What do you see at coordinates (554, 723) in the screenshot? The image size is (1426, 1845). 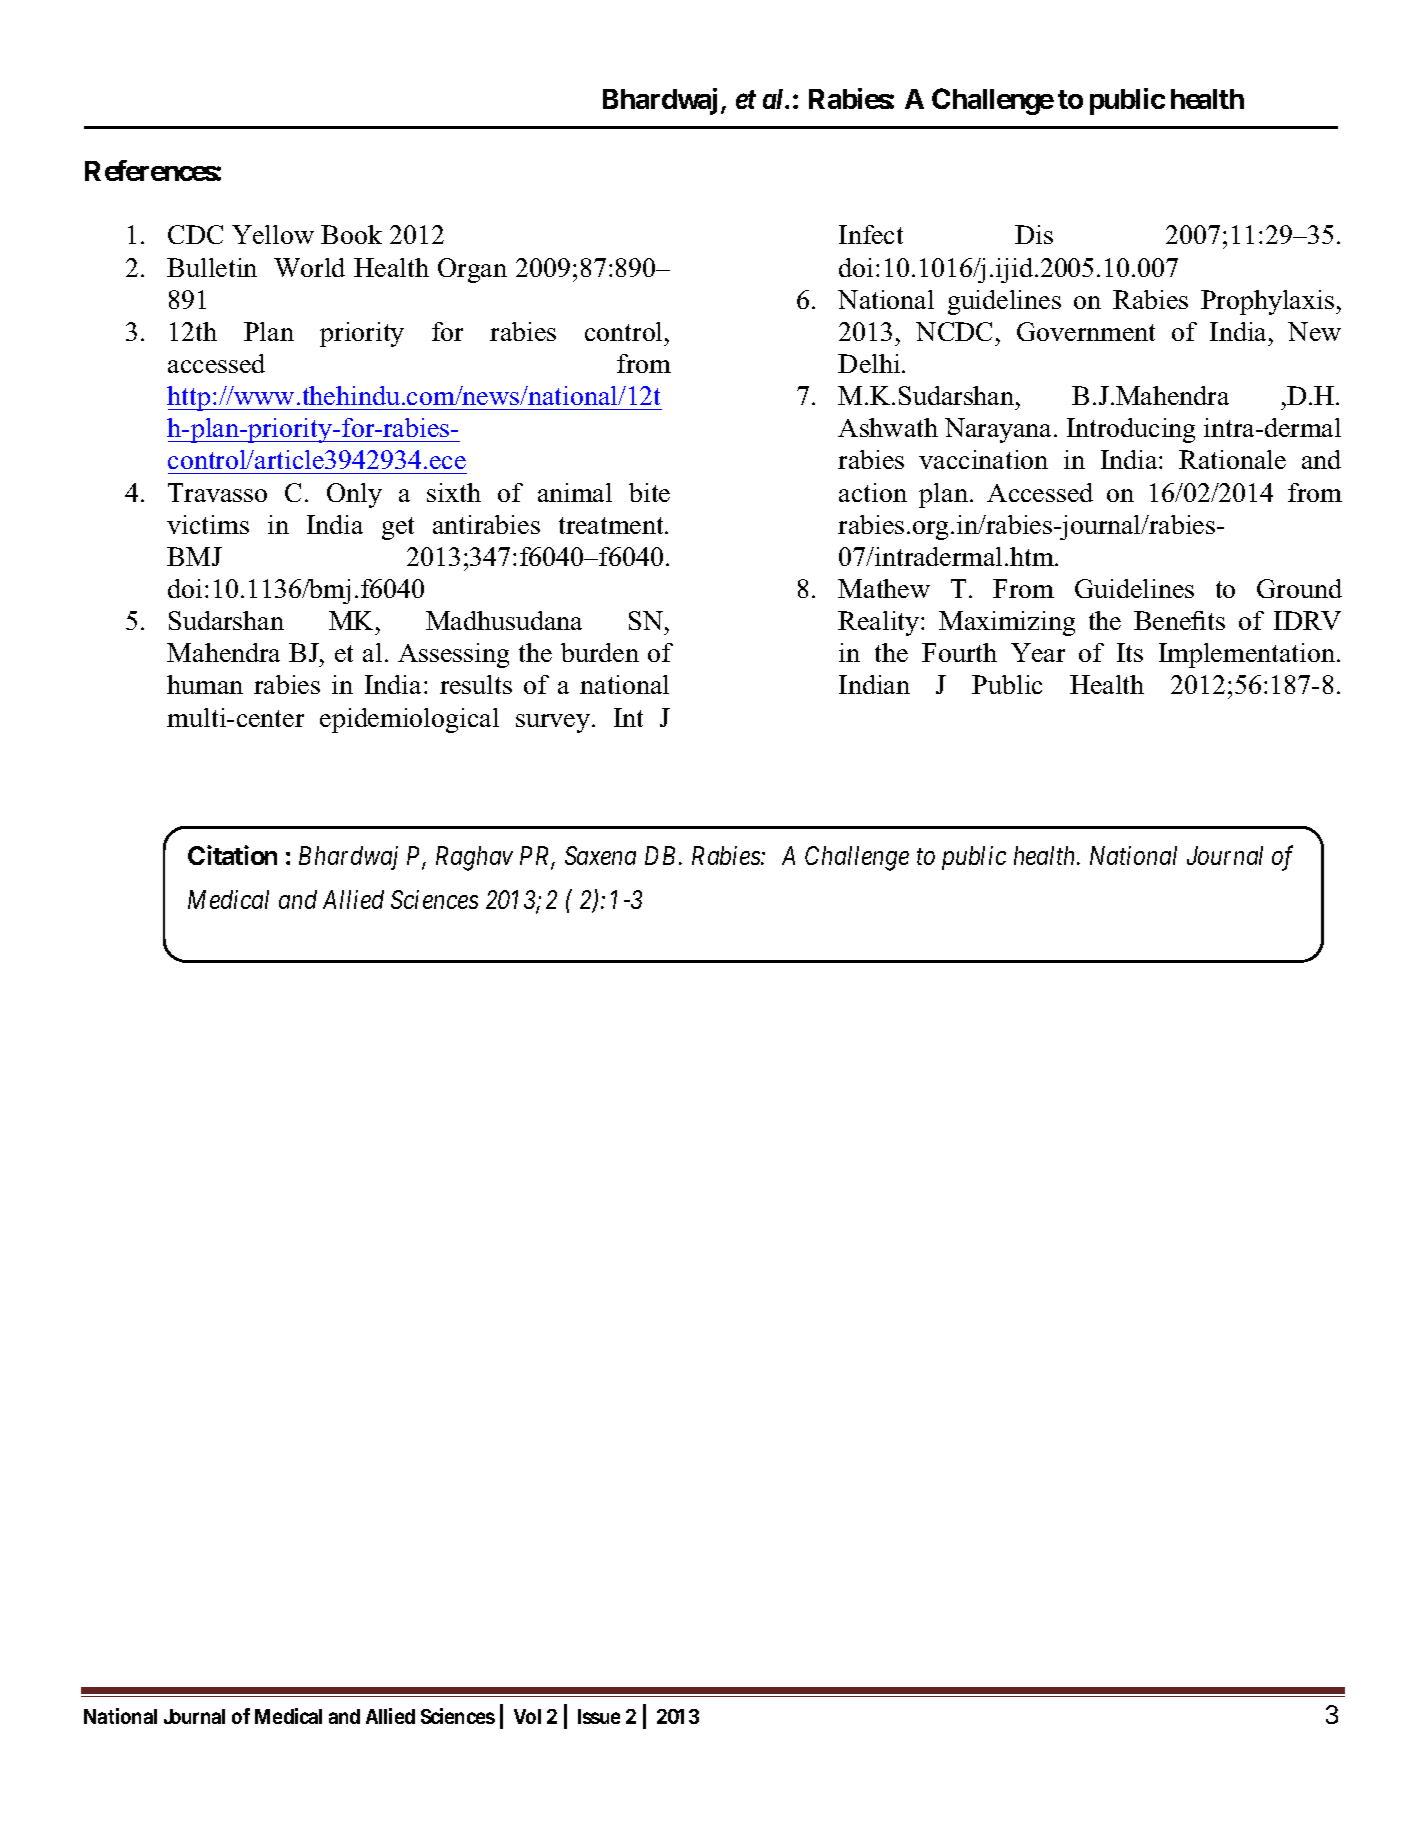 I see `survey` at bounding box center [554, 723].
